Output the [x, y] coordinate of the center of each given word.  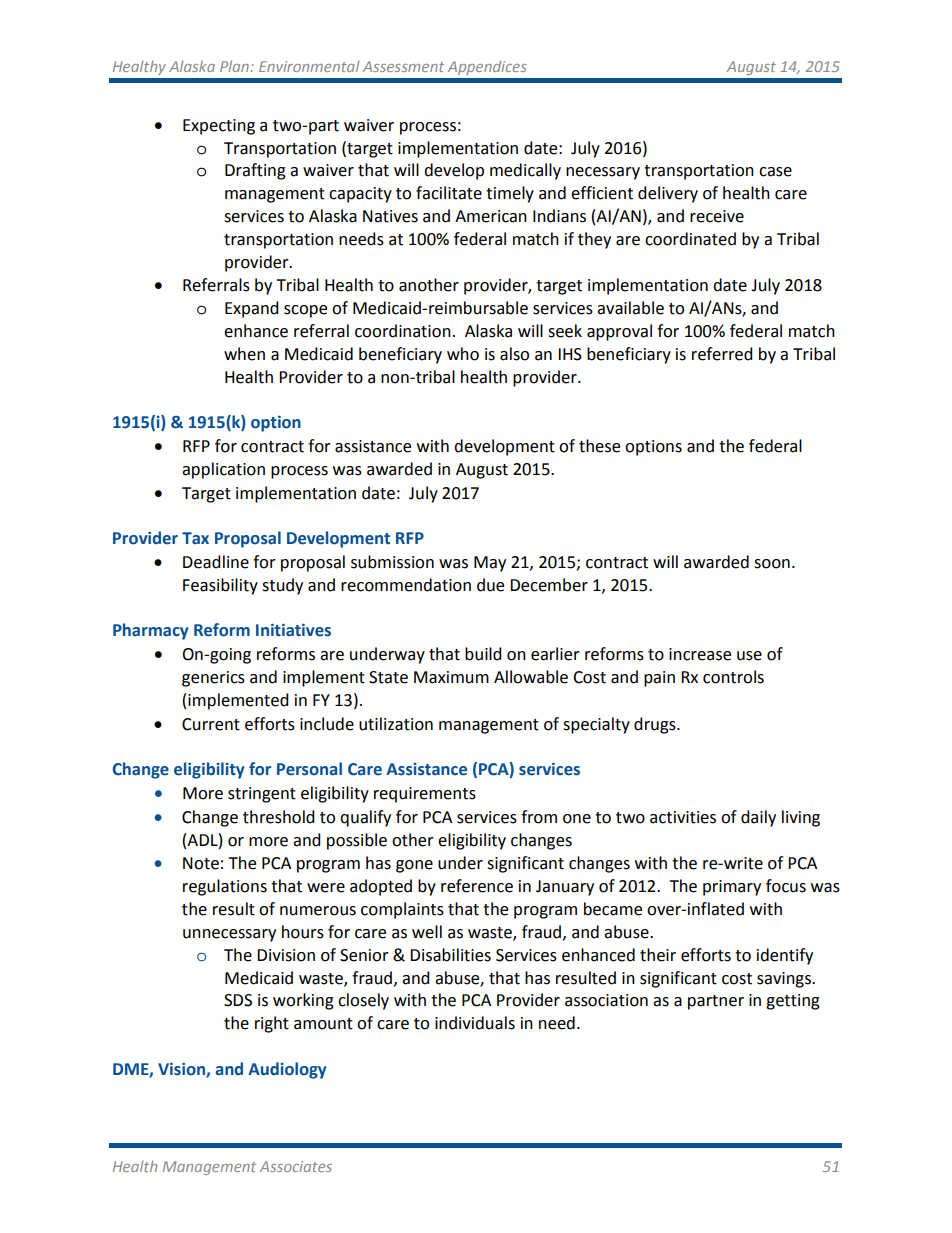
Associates [296, 1166]
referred [722, 354]
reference [477, 886]
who [463, 354]
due [490, 585]
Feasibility [220, 586]
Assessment [403, 66]
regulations [225, 887]
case [775, 172]
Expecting [219, 127]
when [244, 354]
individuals [475, 1023]
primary [732, 888]
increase [700, 654]
